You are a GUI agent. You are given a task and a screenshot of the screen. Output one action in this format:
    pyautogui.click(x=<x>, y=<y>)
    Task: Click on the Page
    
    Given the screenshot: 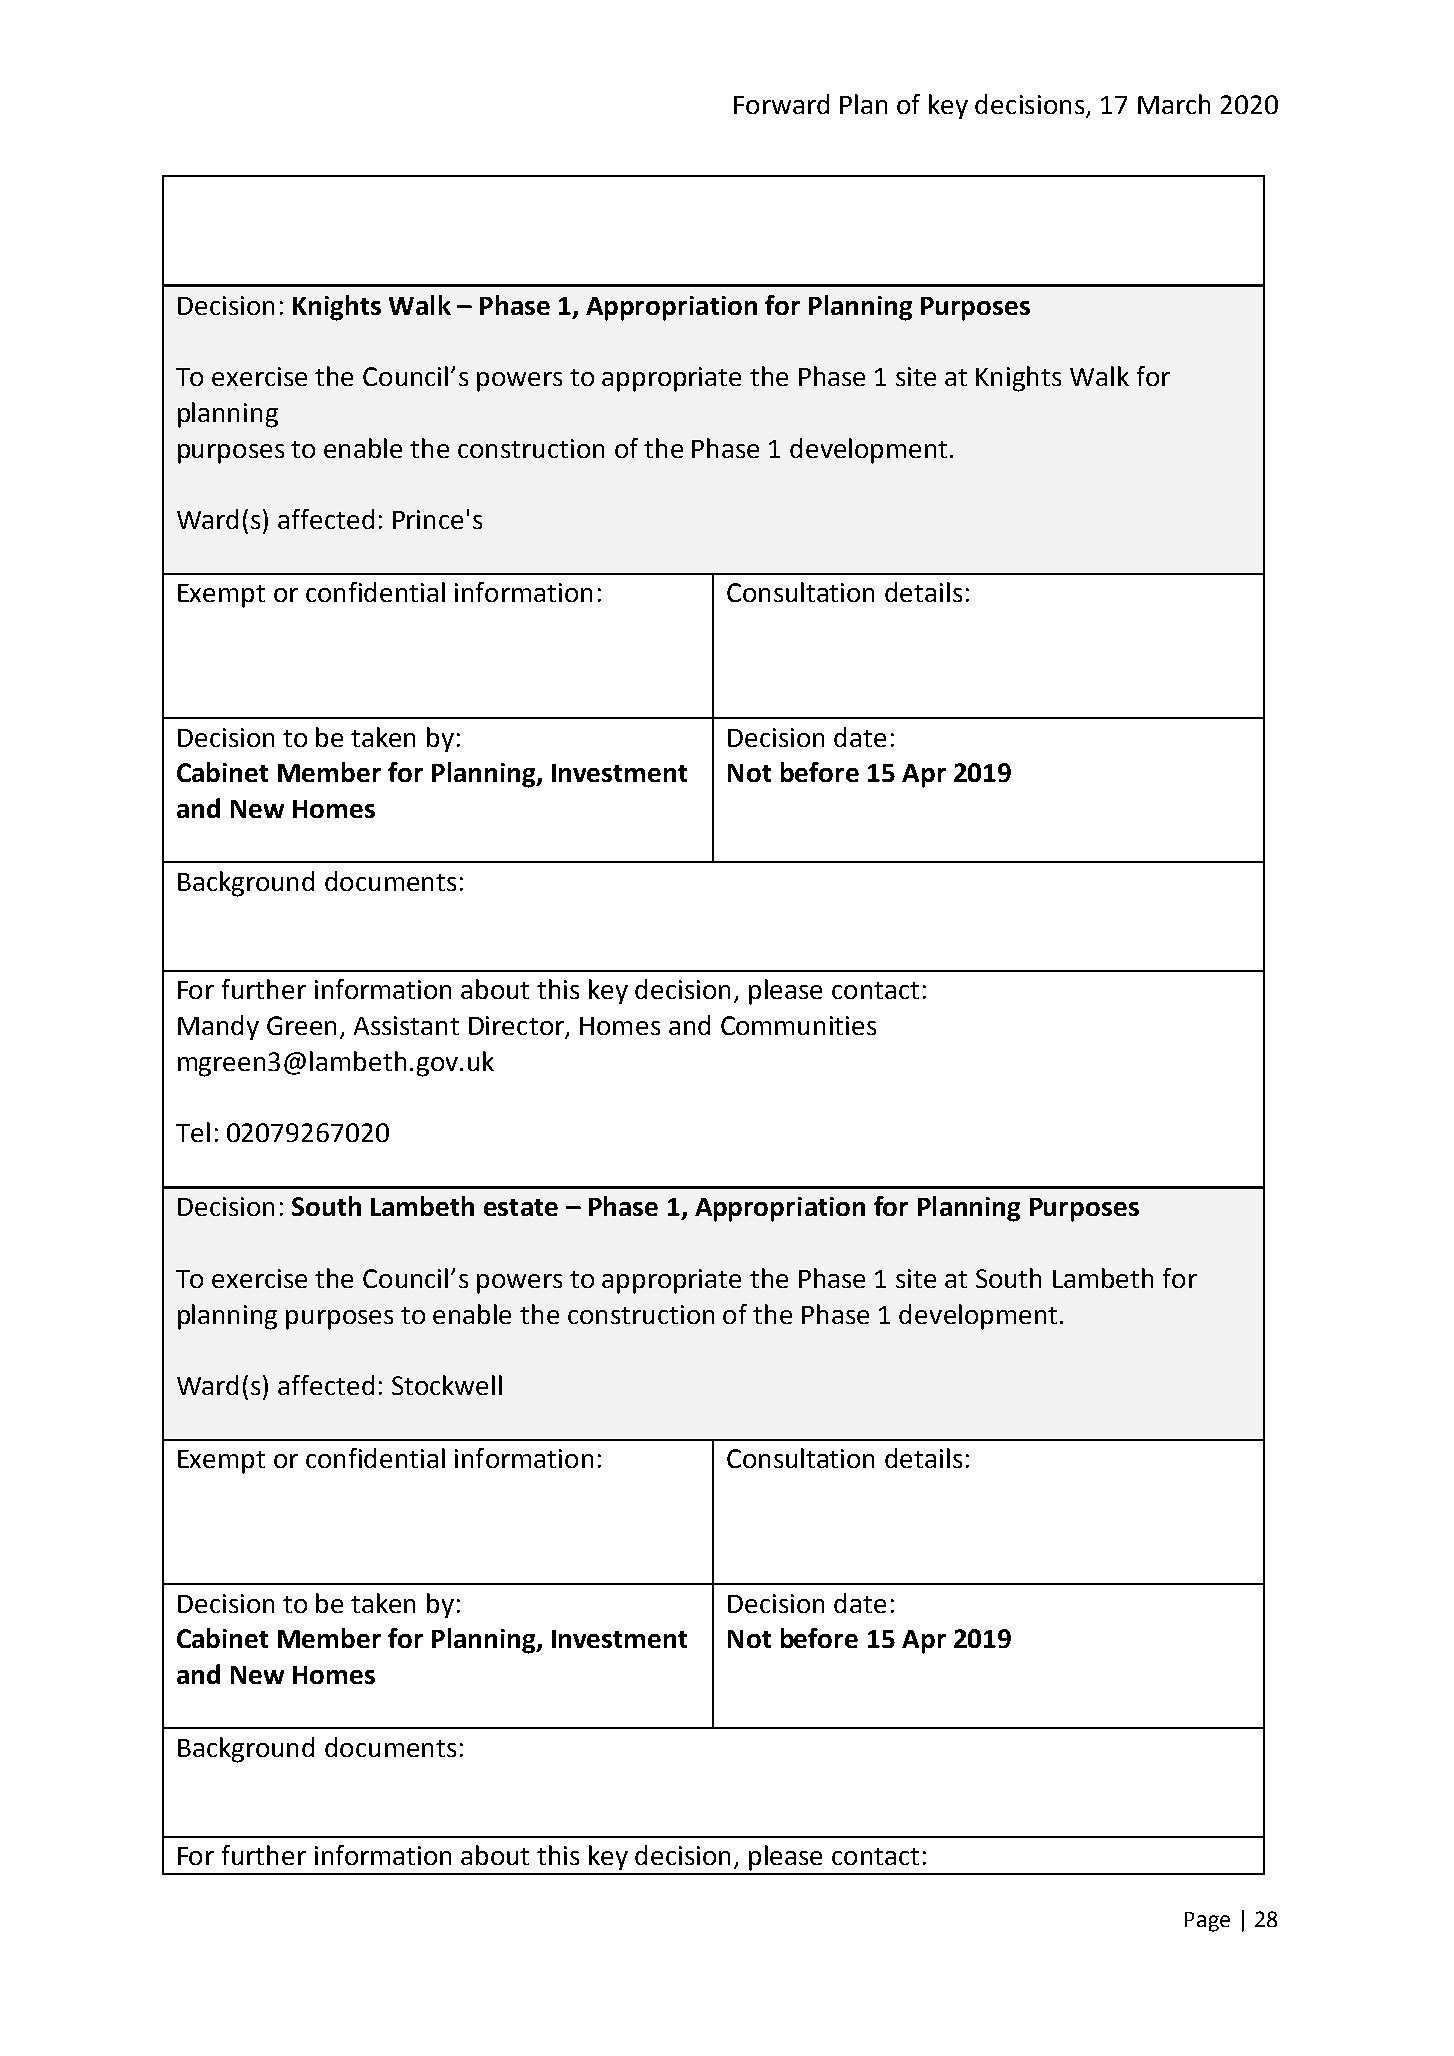 What is the action you would take?
    pyautogui.click(x=1207, y=1922)
